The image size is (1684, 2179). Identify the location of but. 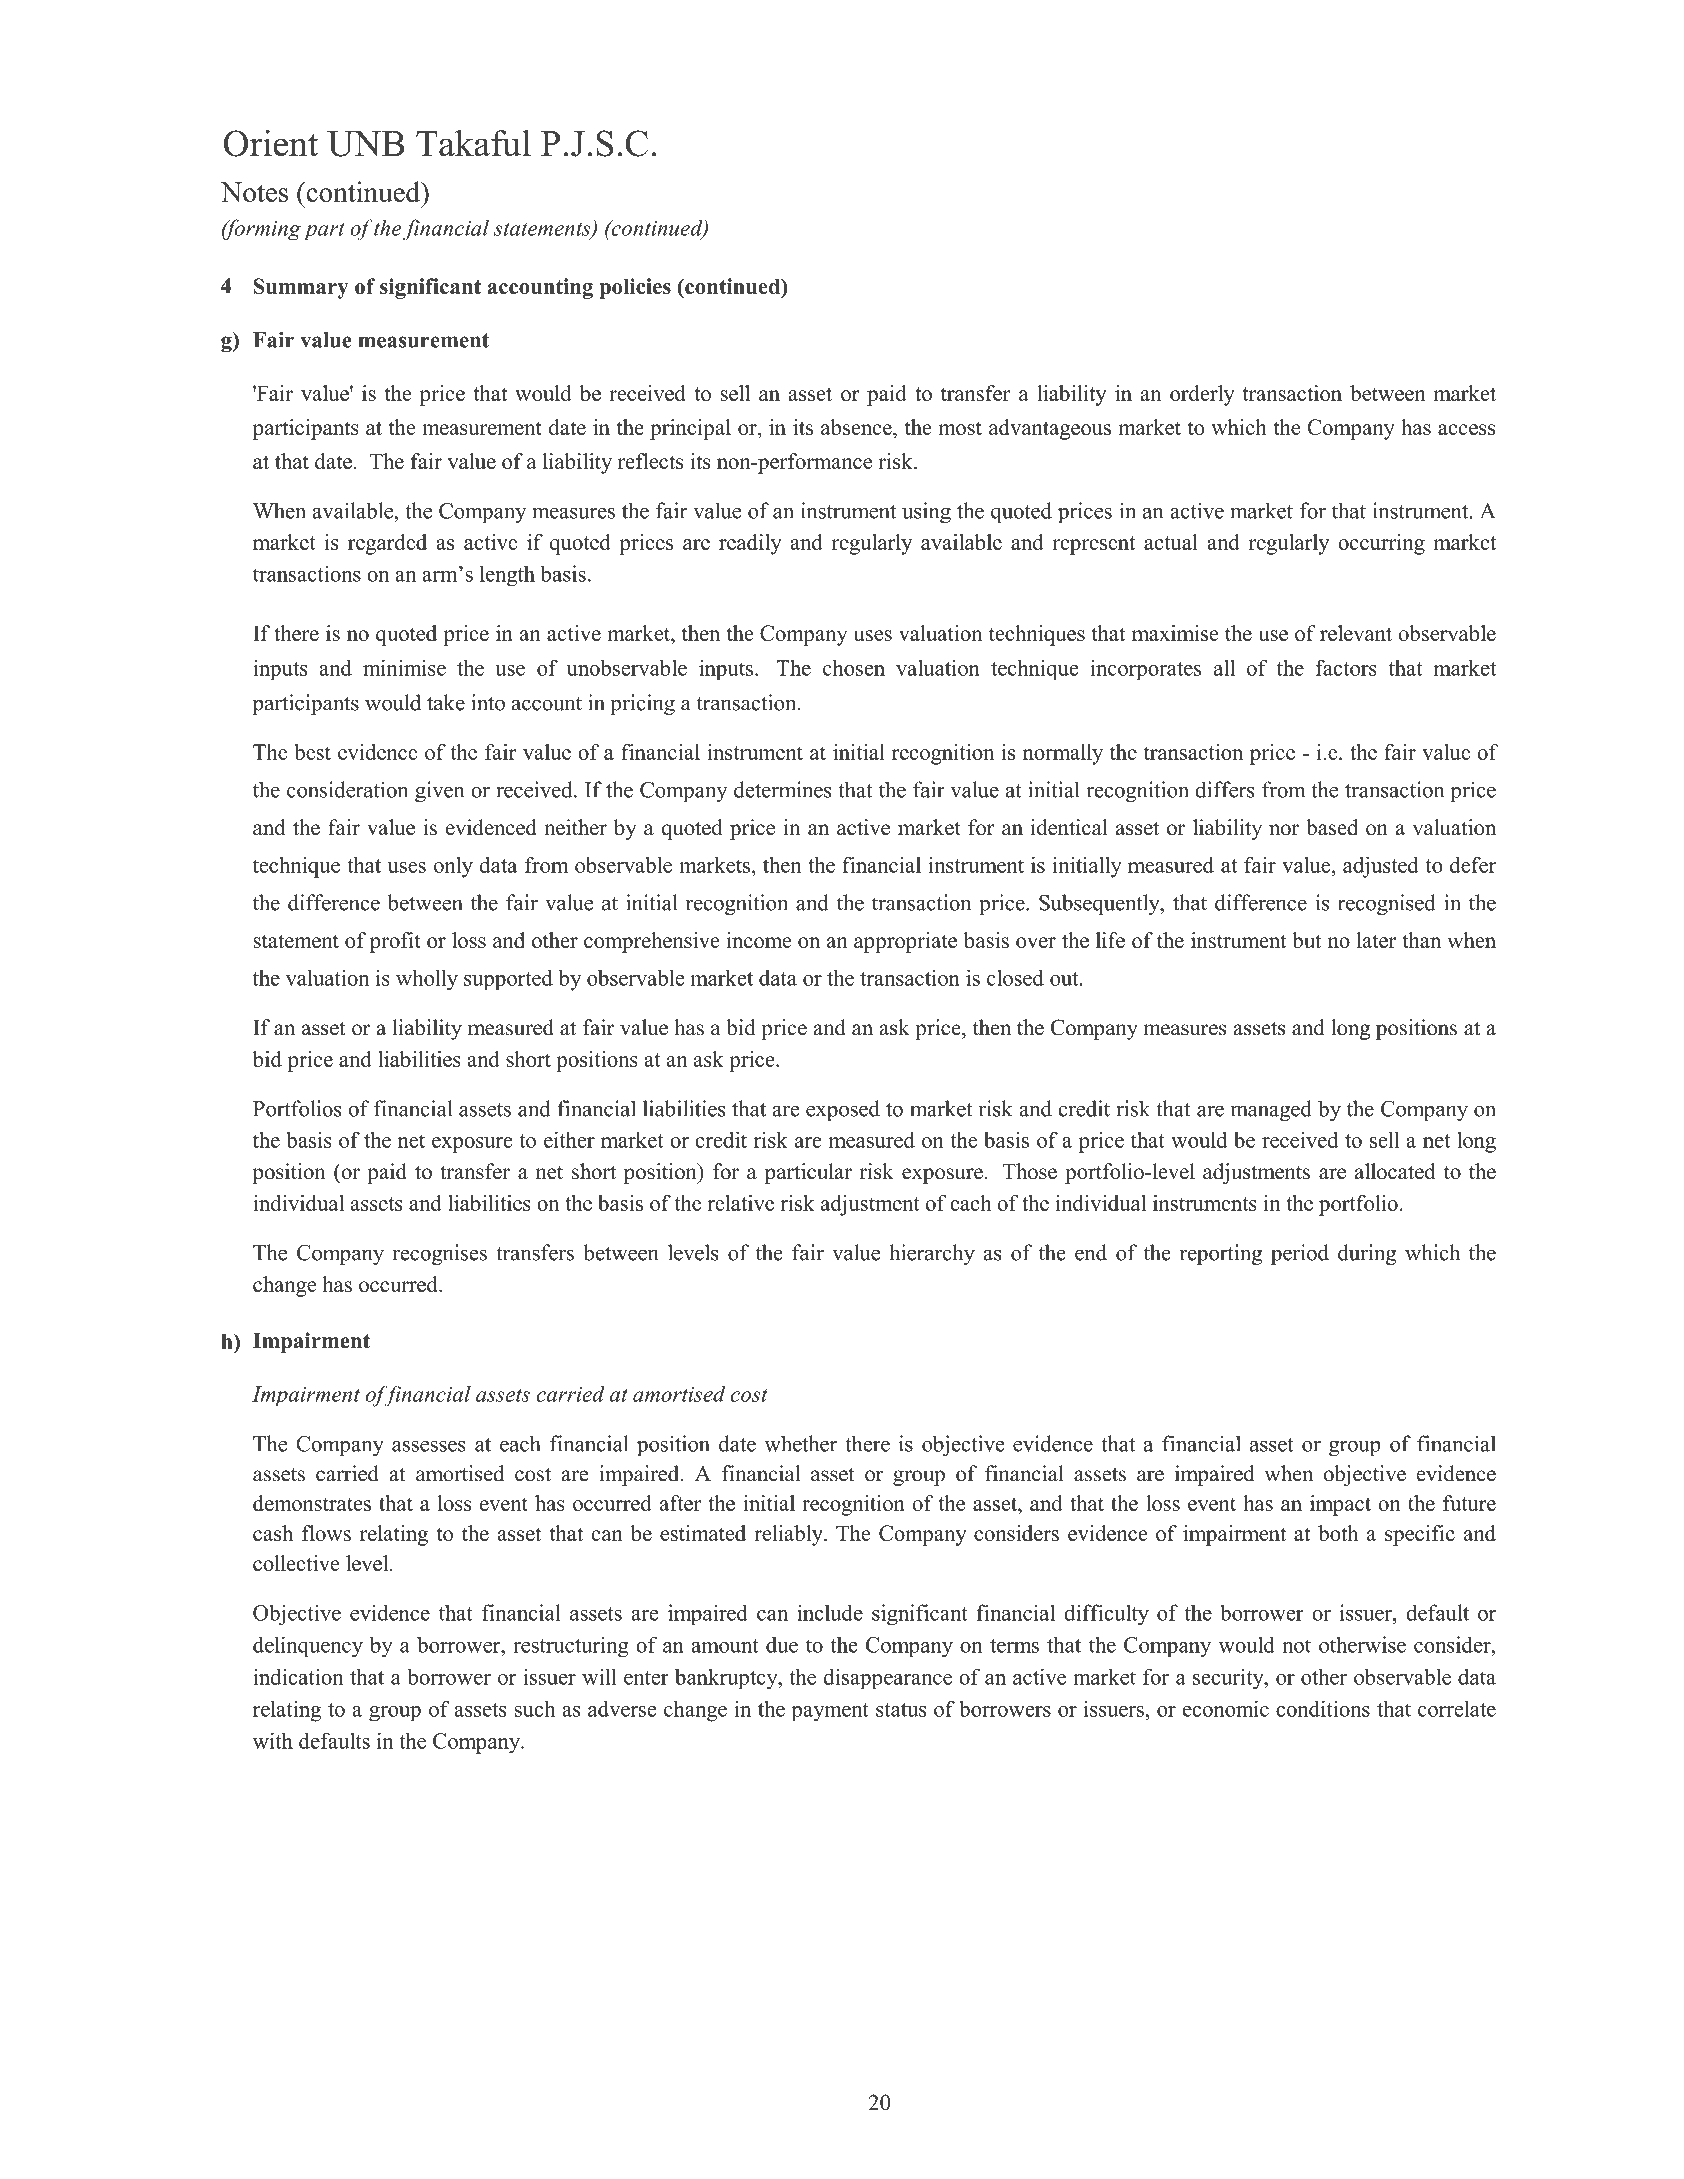
(1306, 940).
